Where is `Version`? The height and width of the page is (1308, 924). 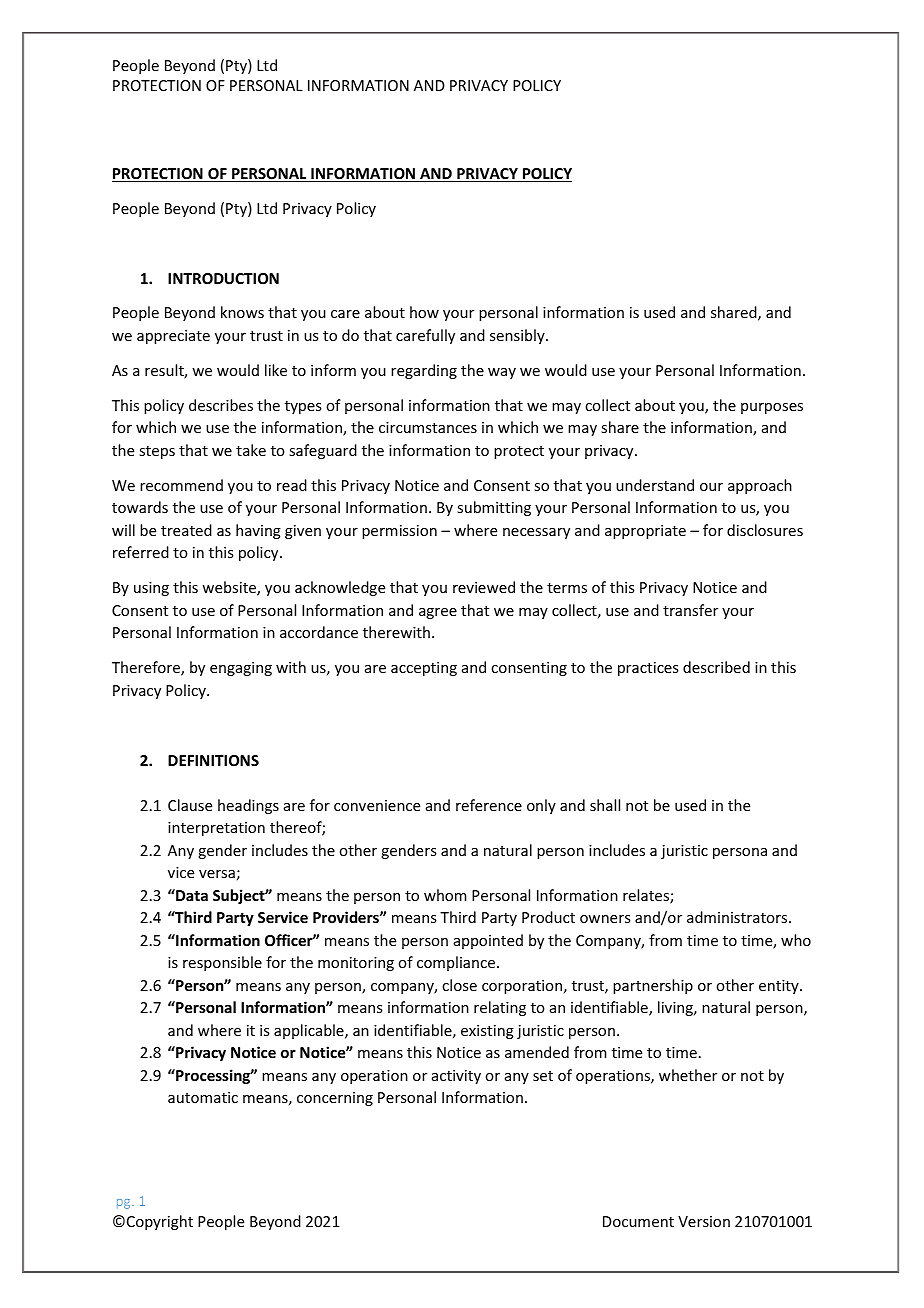
Version is located at coordinates (704, 1221).
